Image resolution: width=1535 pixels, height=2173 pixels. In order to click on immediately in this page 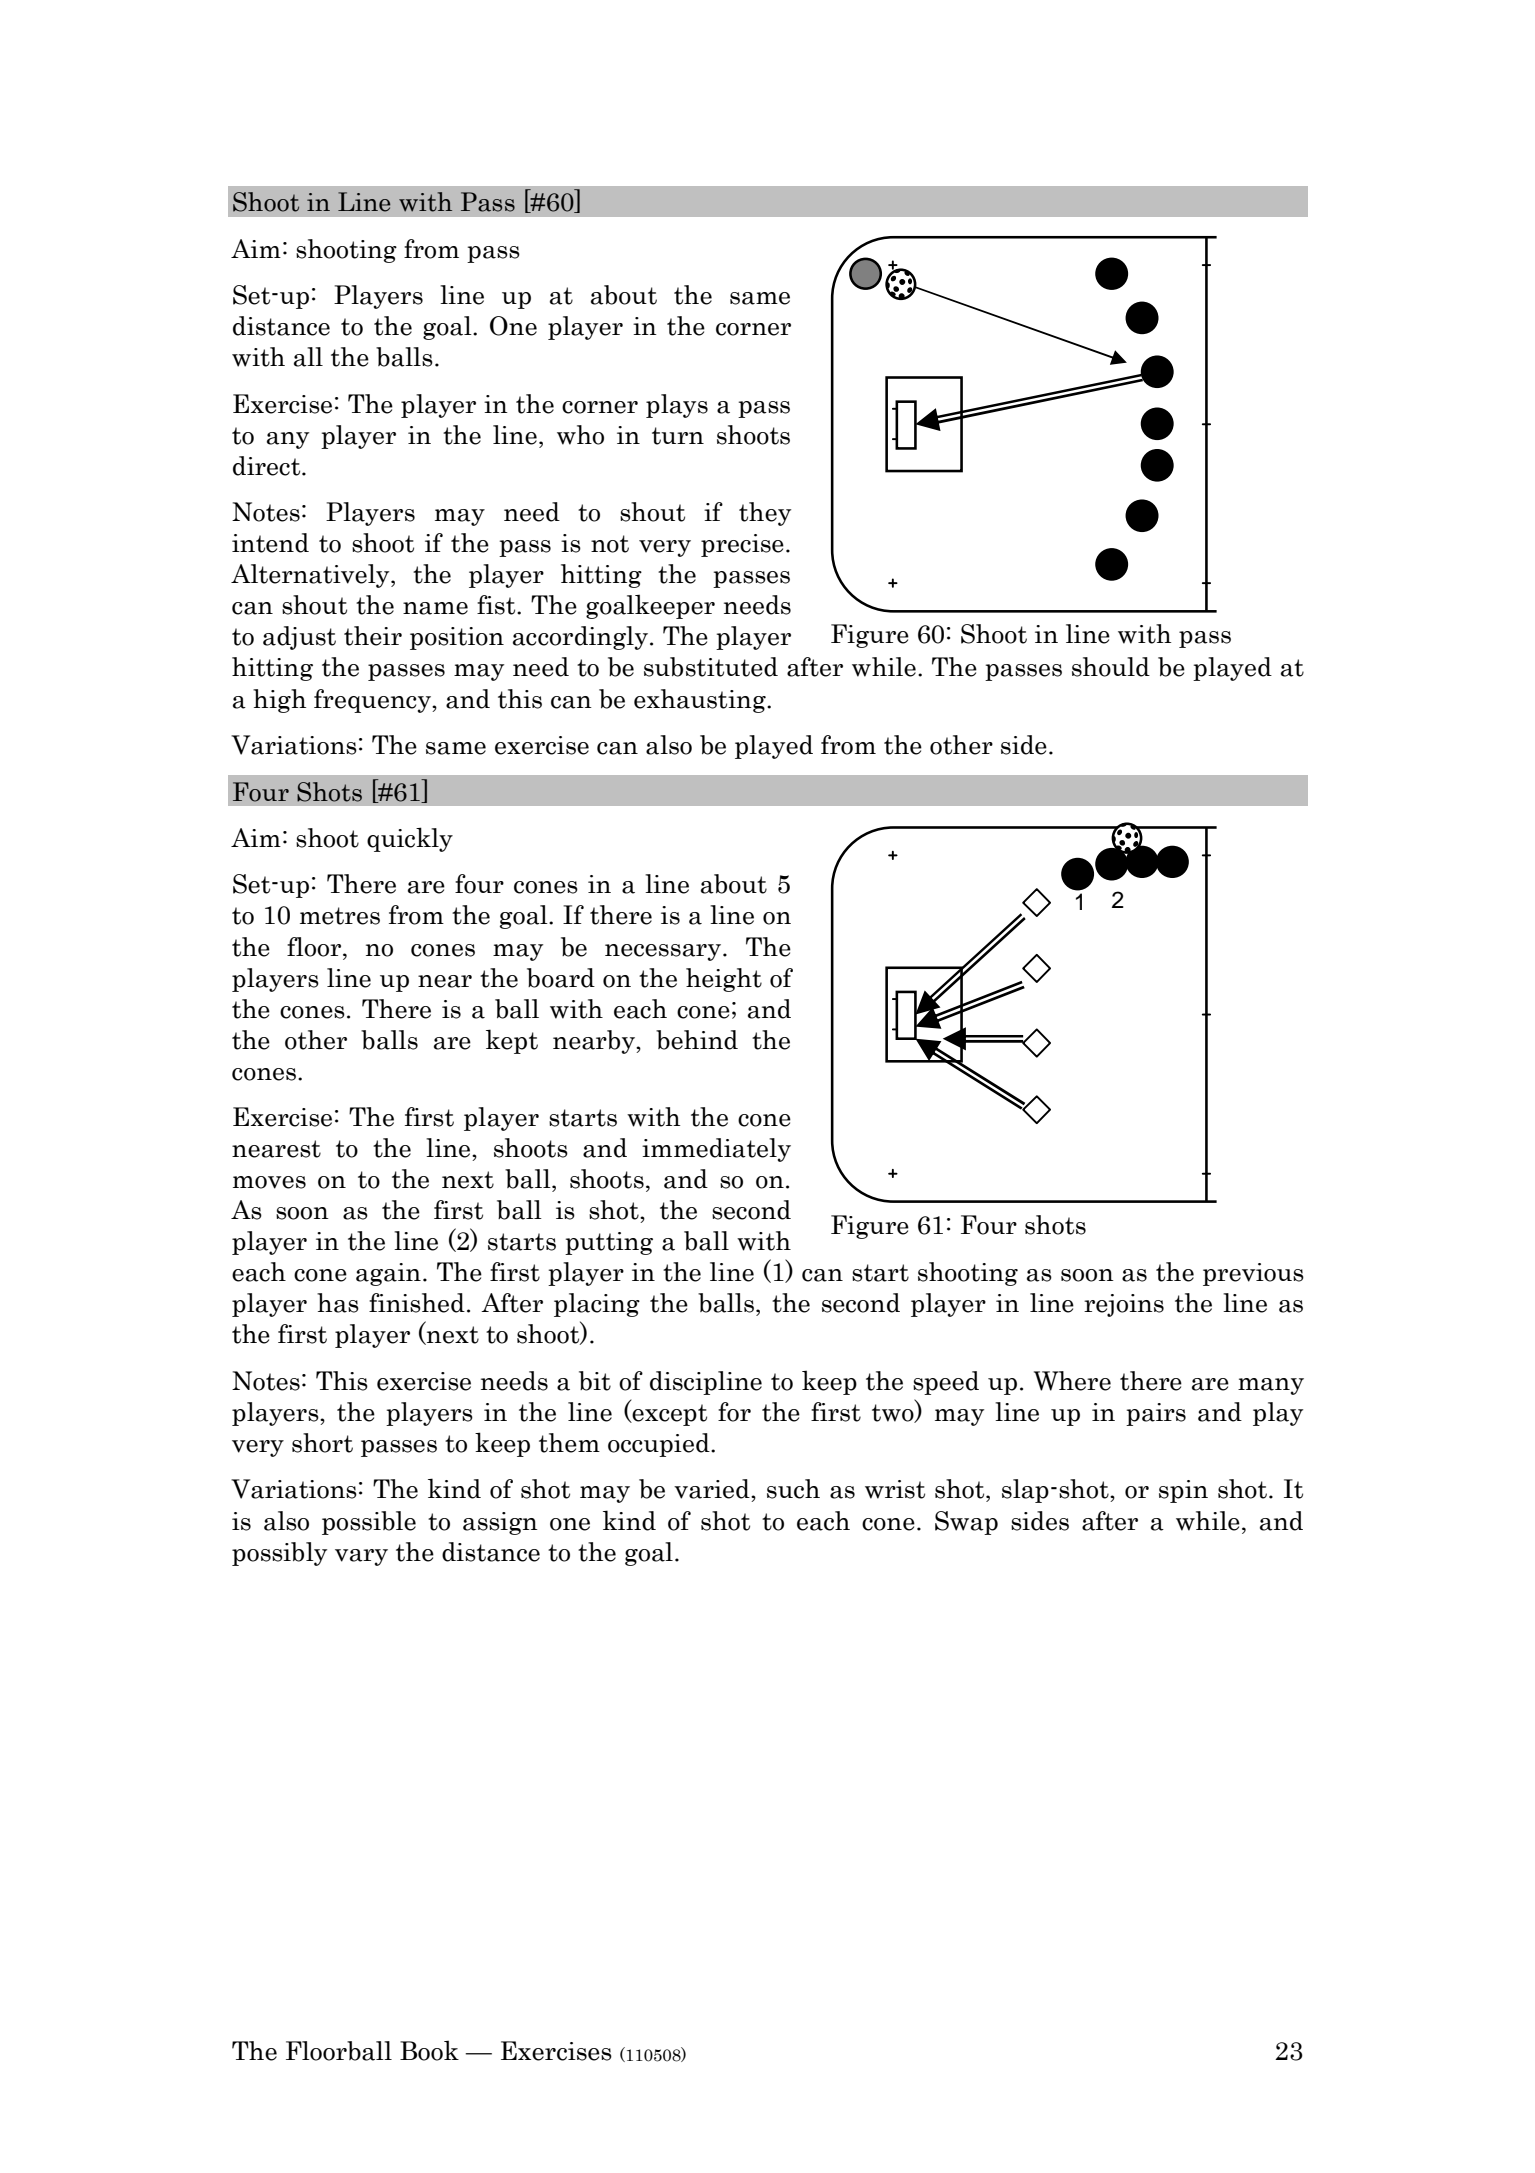, I will do `click(716, 1150)`.
